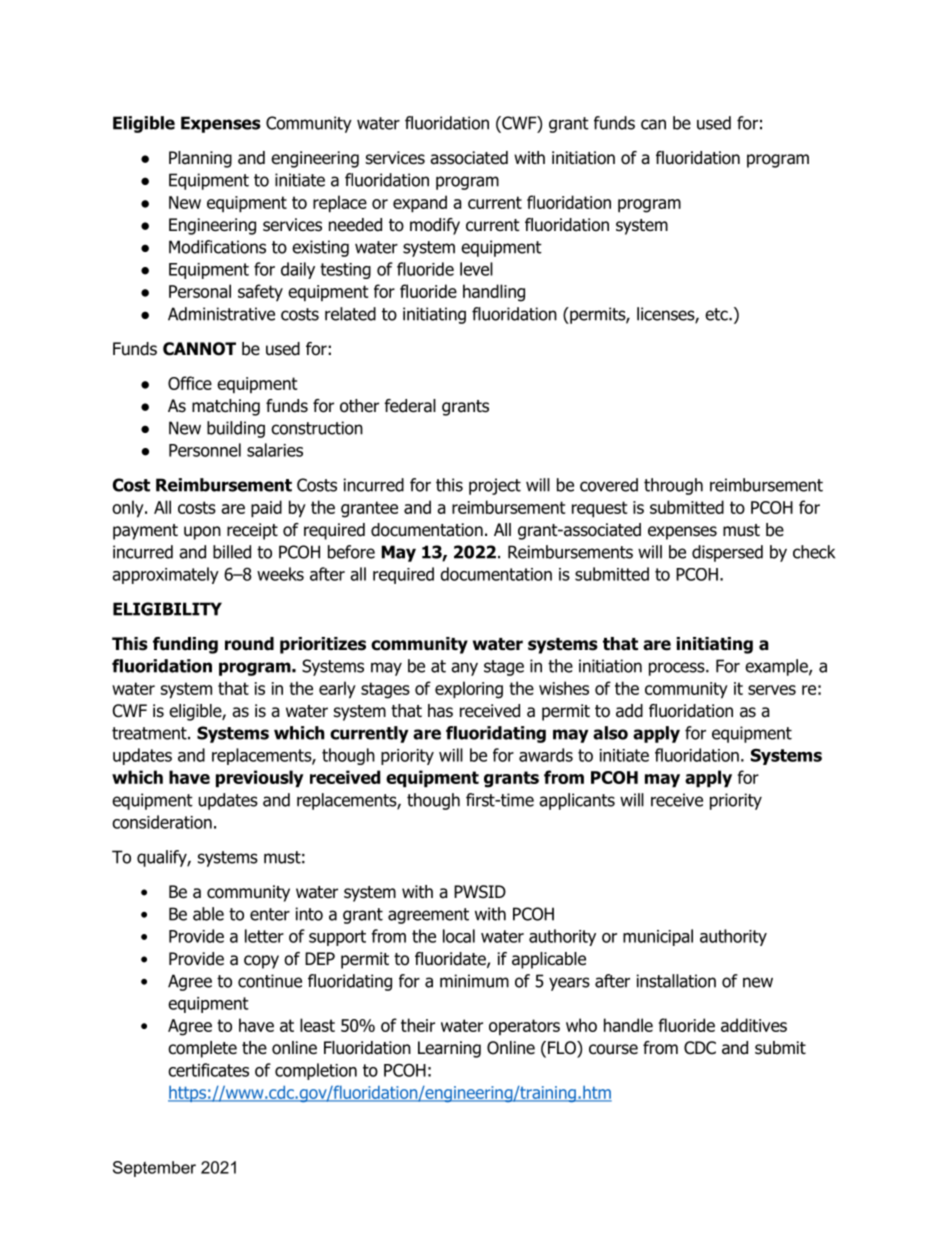  What do you see at coordinates (154, 1169) in the page?
I see `September` at bounding box center [154, 1169].
